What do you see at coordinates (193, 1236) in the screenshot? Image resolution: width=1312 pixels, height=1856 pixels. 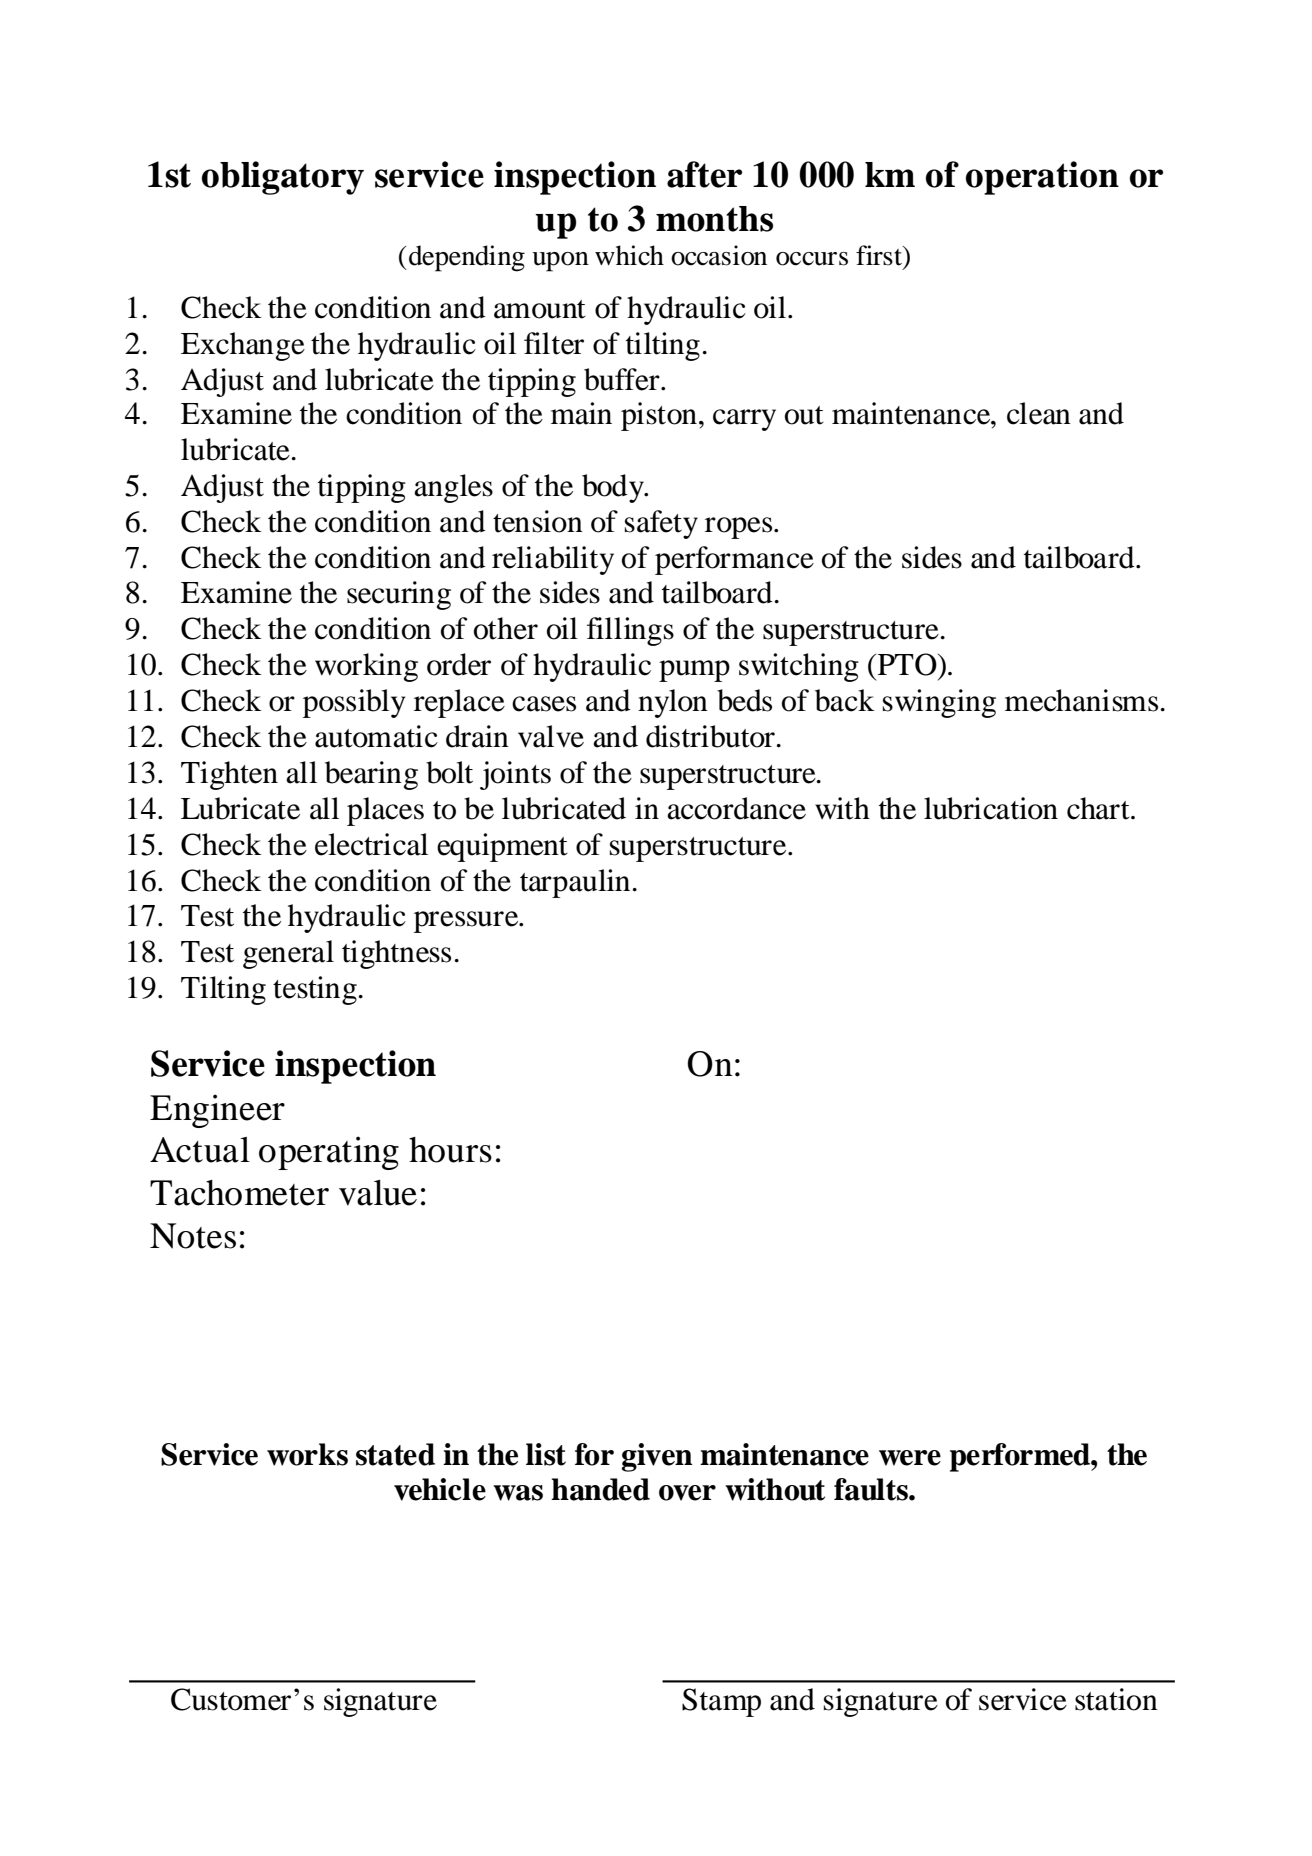 I see `Notes` at bounding box center [193, 1236].
